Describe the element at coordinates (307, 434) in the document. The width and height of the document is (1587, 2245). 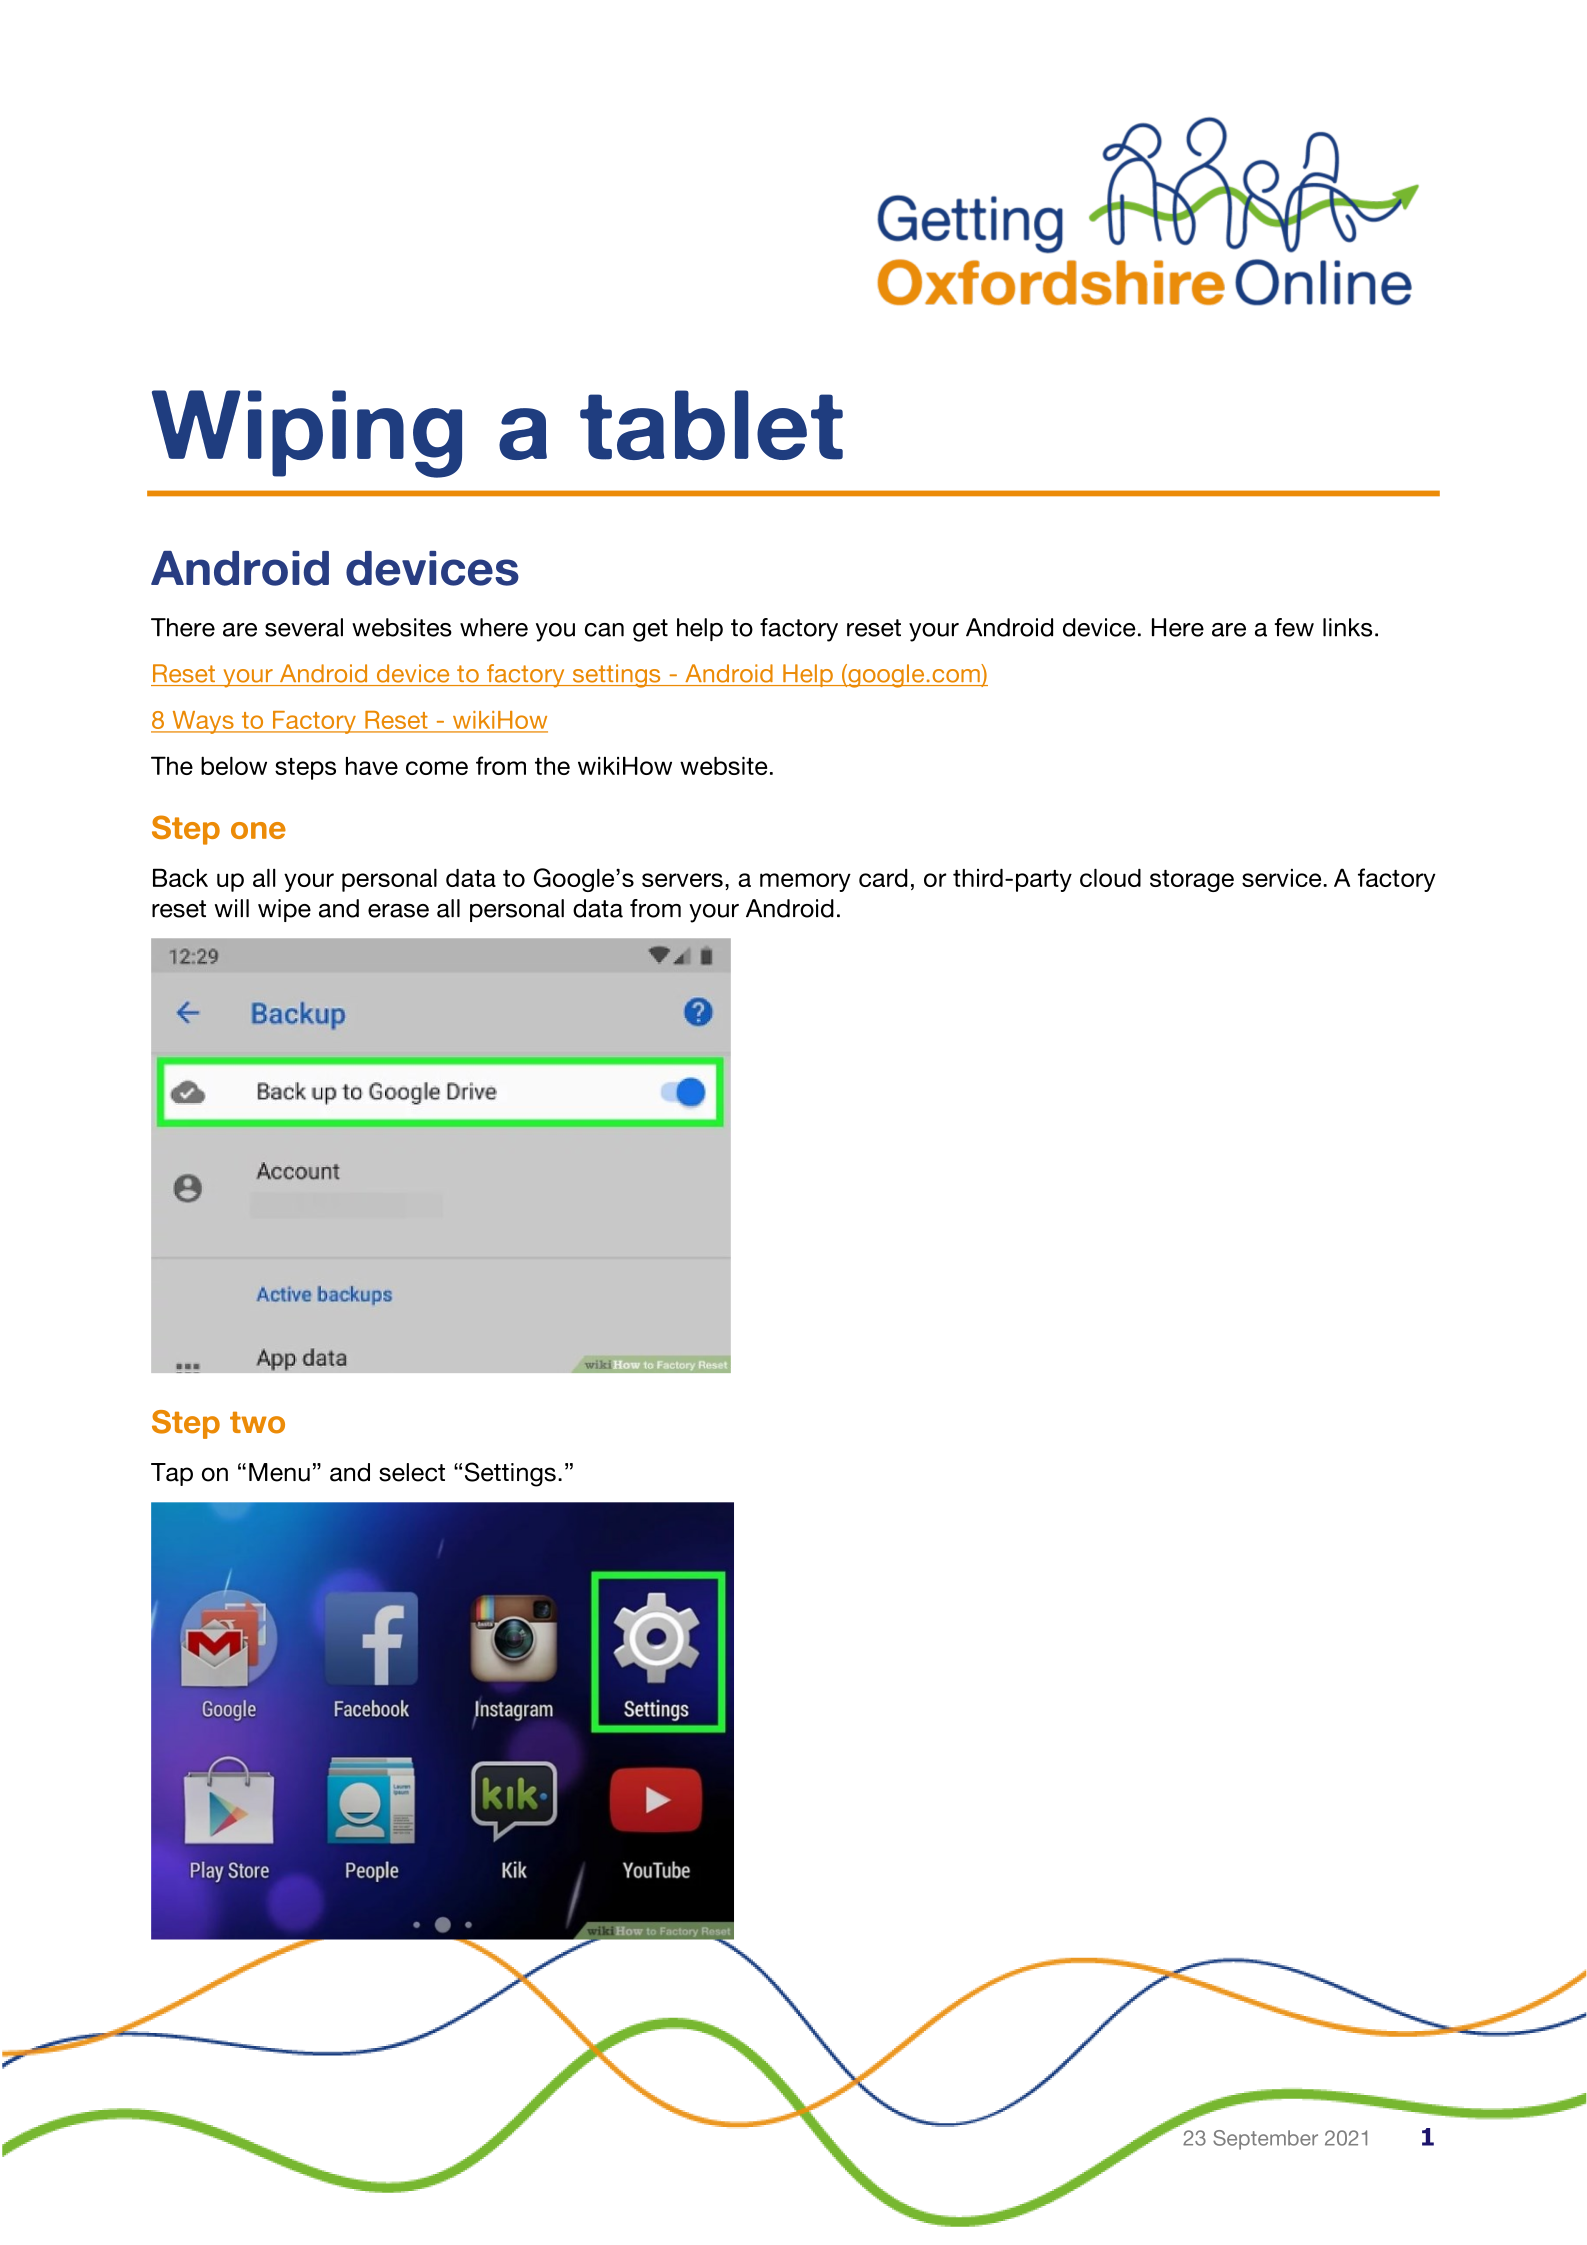
I see `Wiping` at that location.
